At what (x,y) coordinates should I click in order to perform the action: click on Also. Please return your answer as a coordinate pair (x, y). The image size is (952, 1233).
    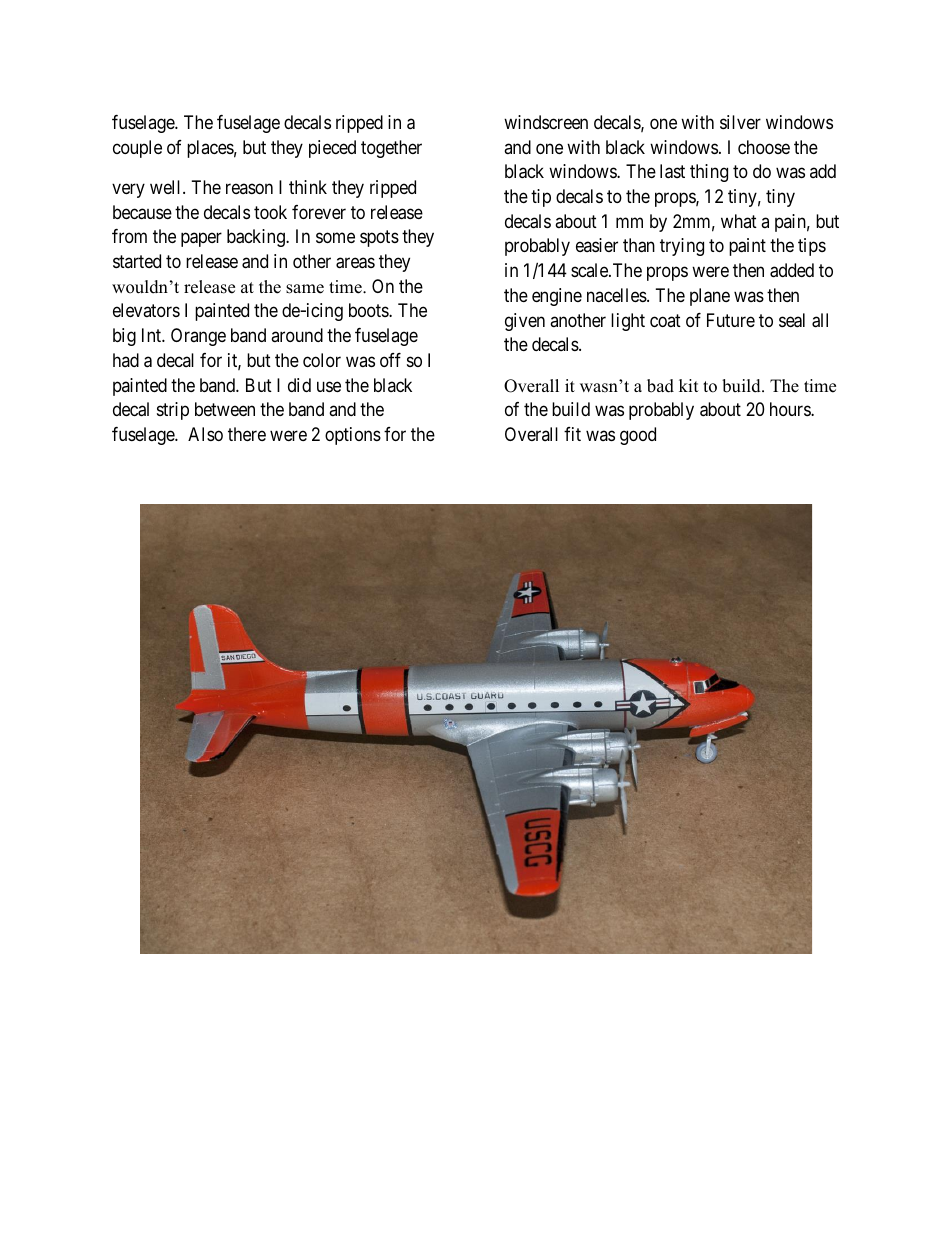
    Looking at the image, I should click on (205, 434).
